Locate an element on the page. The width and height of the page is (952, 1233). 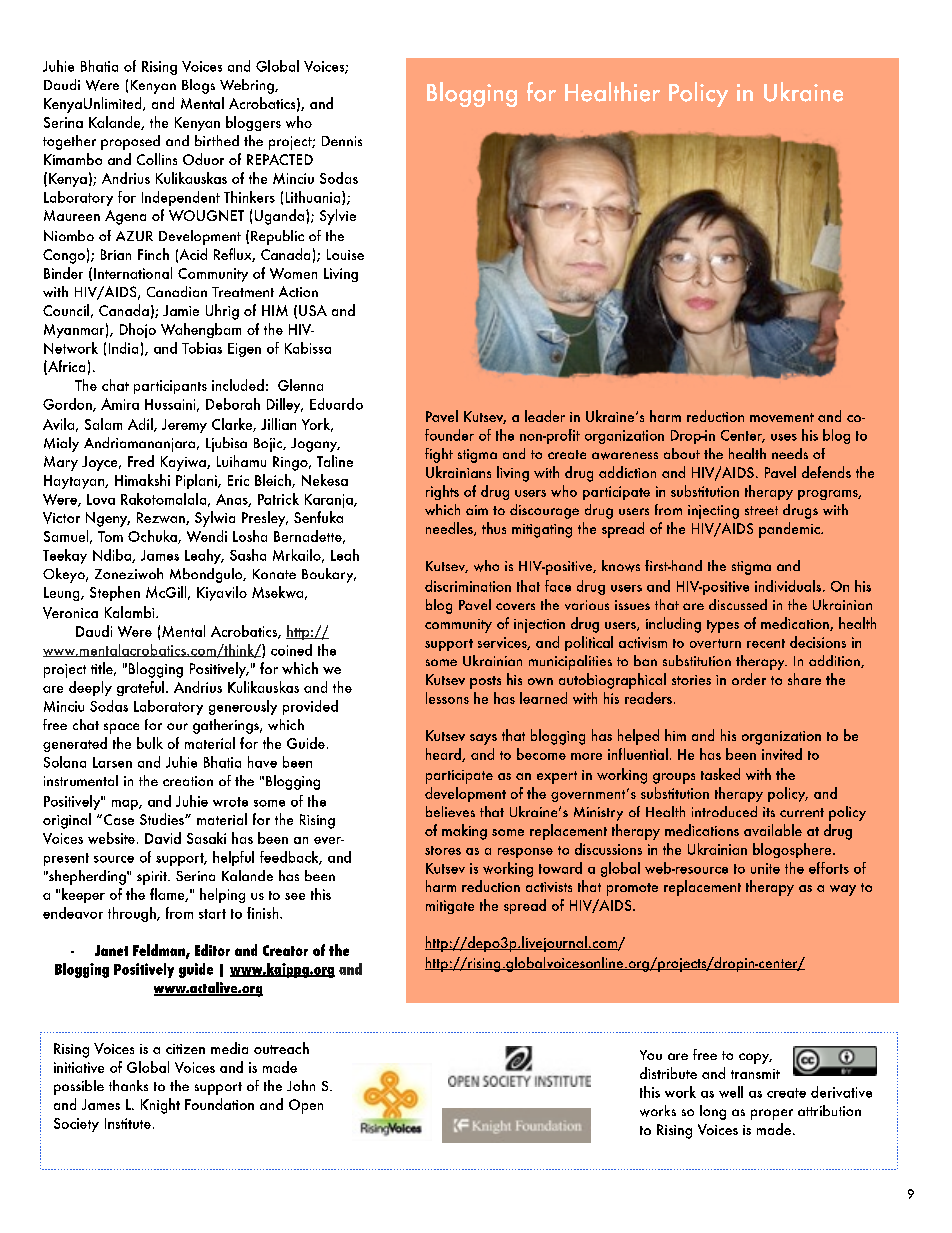
well is located at coordinates (731, 1092).
